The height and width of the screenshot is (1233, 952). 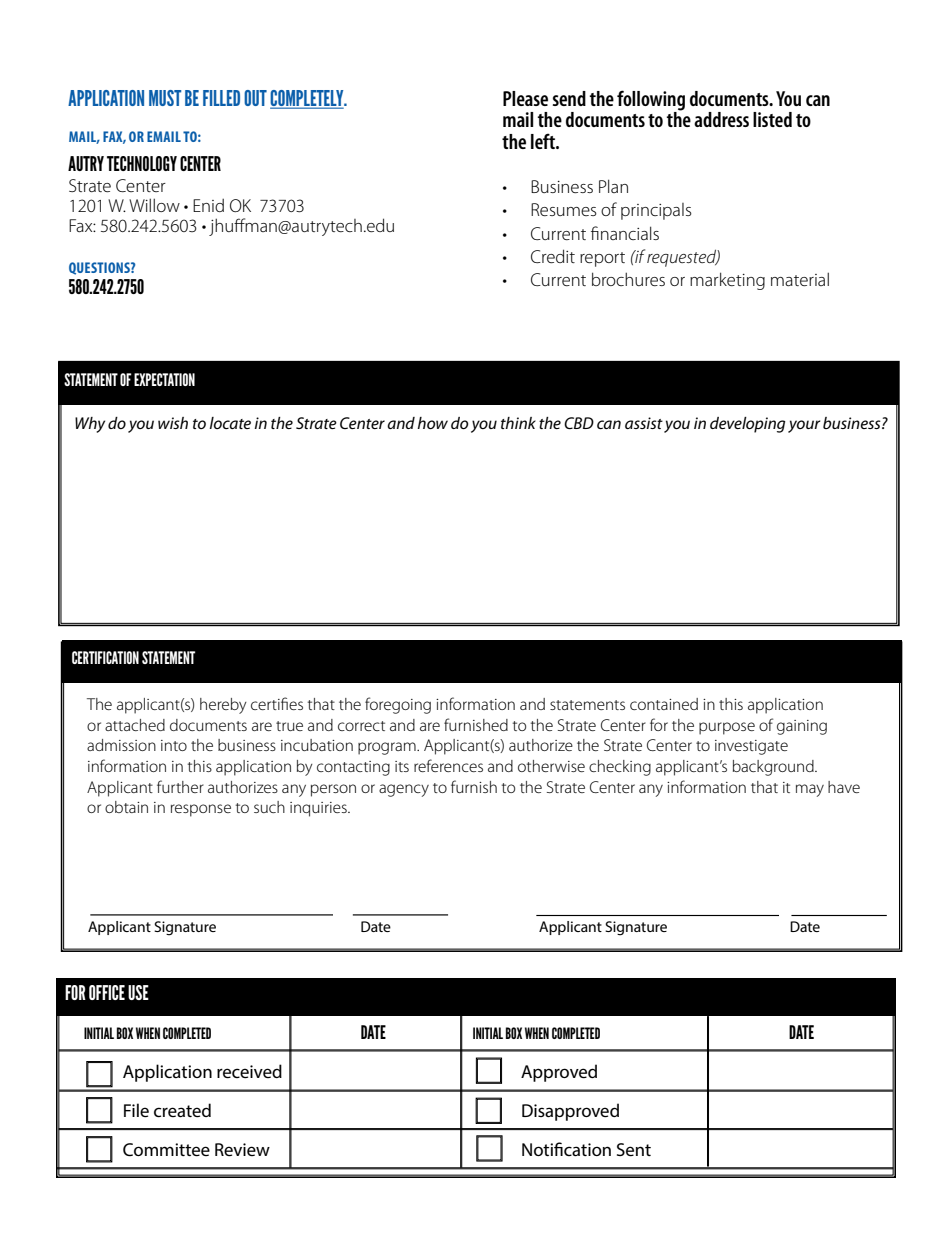 I want to click on Committee, so click(x=166, y=1149).
